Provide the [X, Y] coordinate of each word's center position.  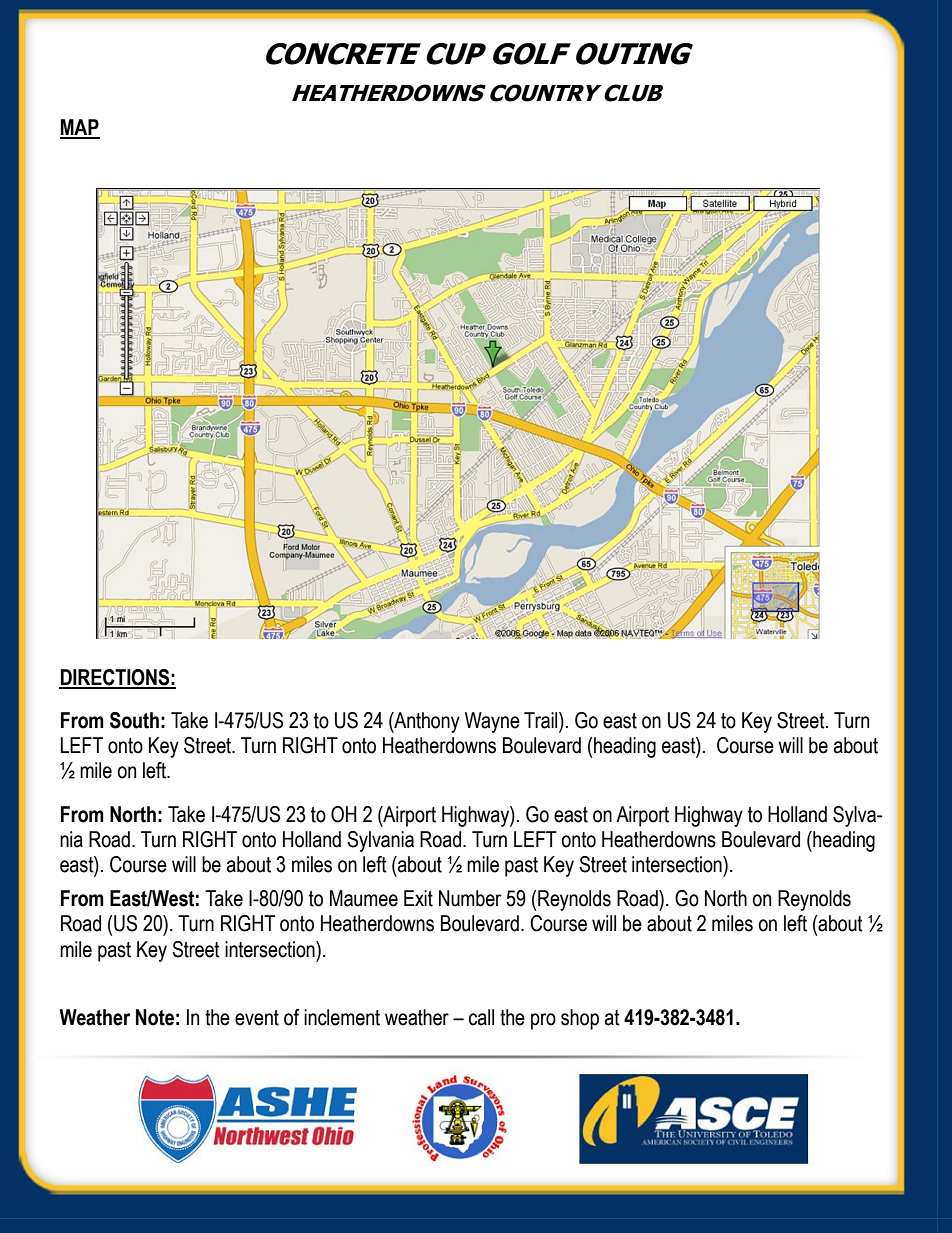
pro [543, 1021]
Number [470, 898]
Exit [418, 898]
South [134, 720]
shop [580, 1019]
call [481, 1017]
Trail [542, 720]
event [257, 1018]
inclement [342, 1017]
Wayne [492, 722]
